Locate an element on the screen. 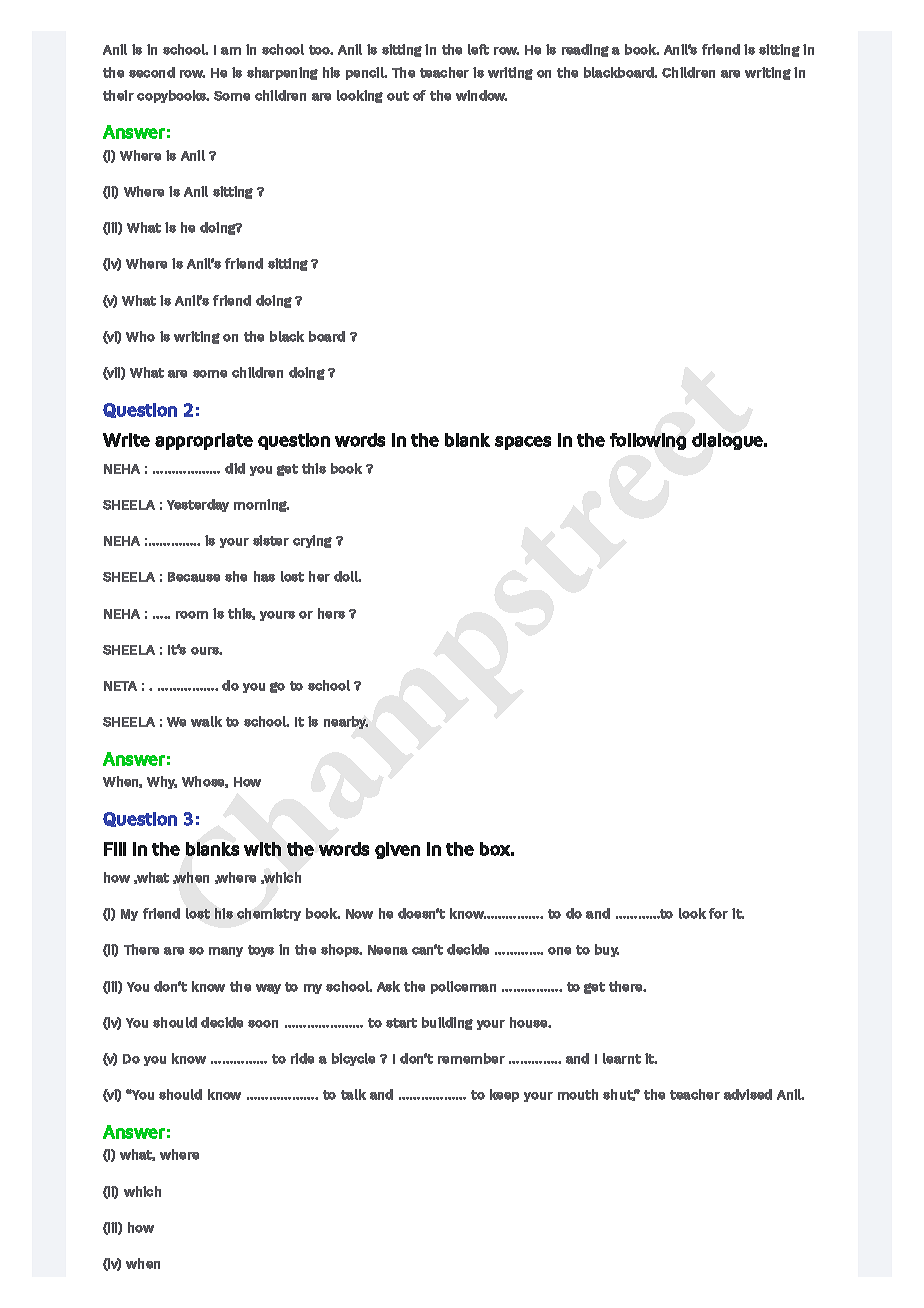  window is located at coordinates (481, 95).
